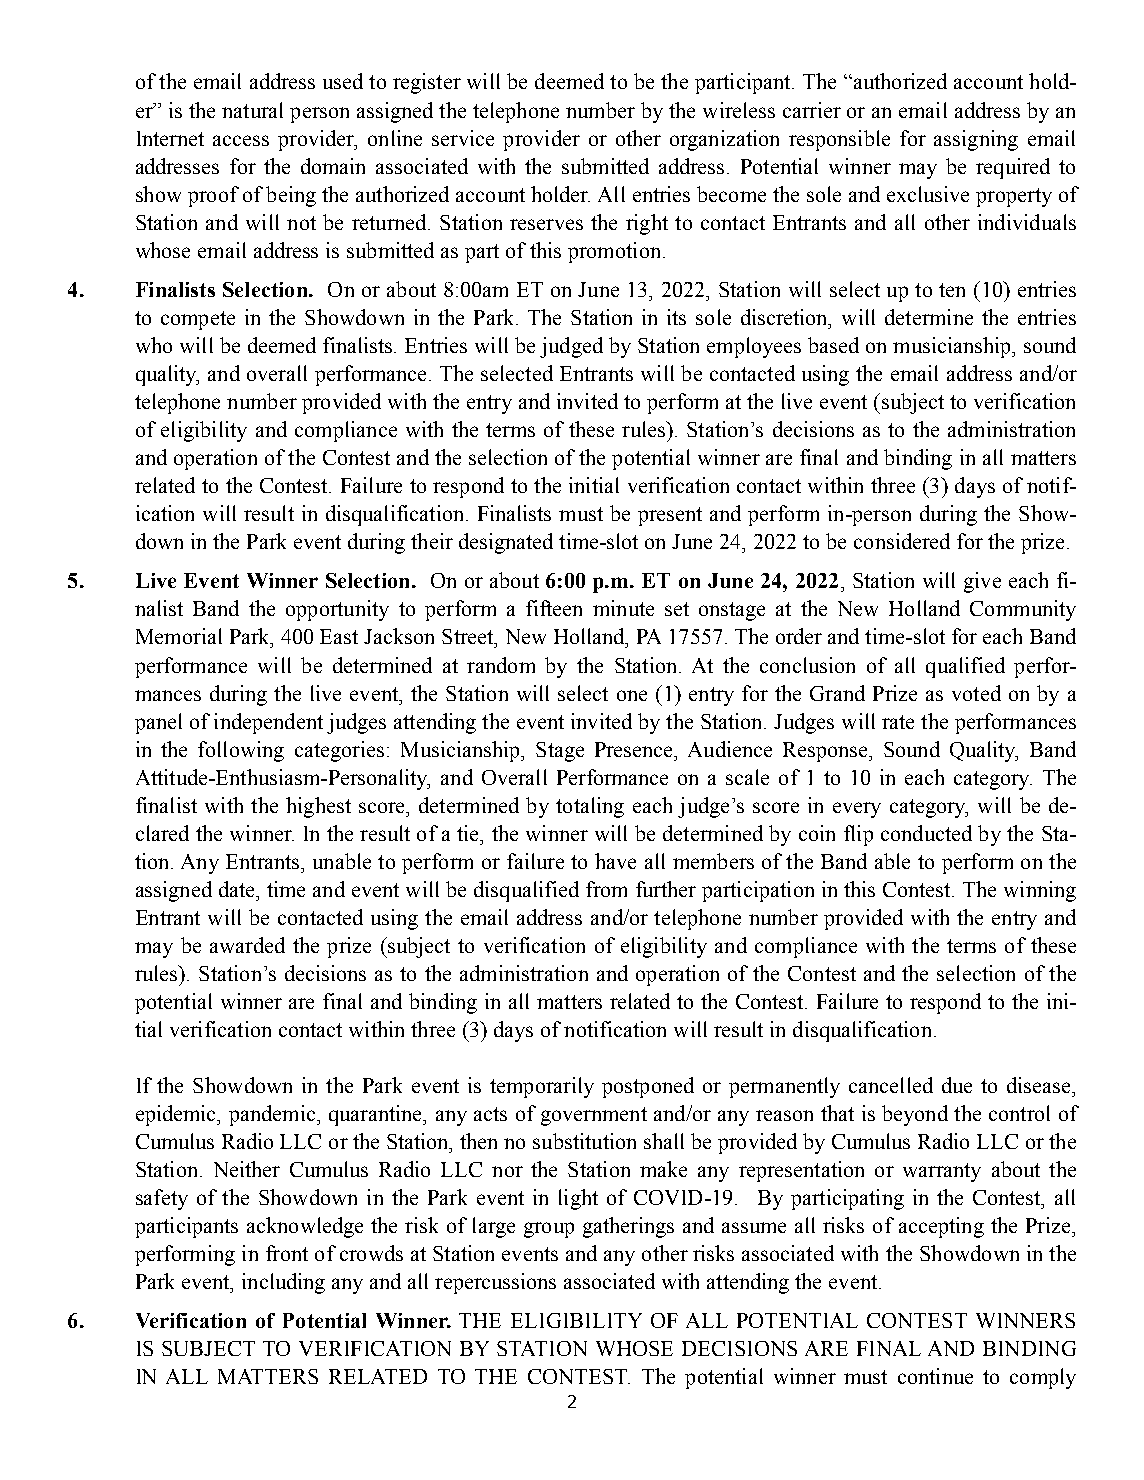 The width and height of the page is (1144, 1480). Describe the element at coordinates (739, 110) in the page. I see `wireless` at that location.
